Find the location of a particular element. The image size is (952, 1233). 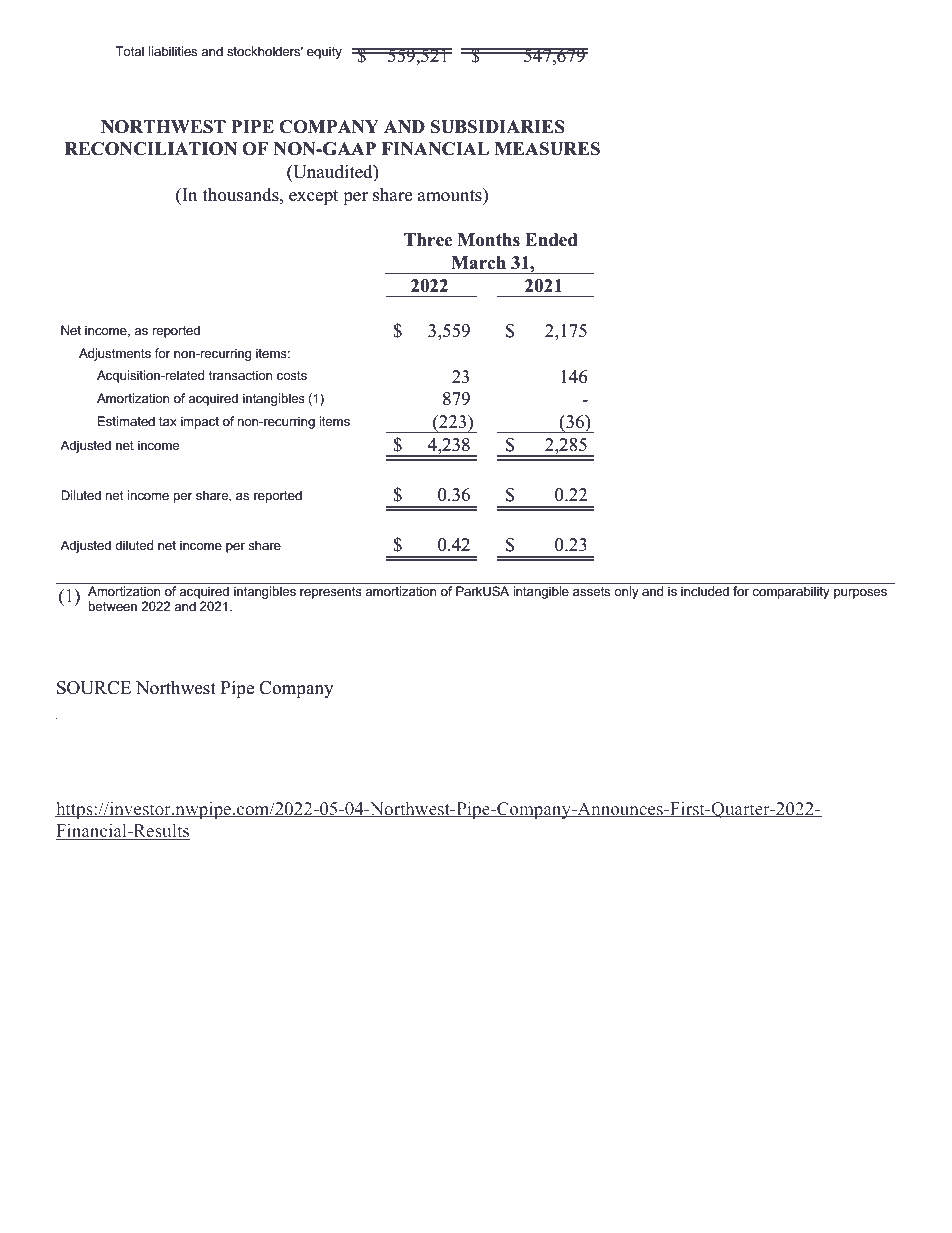

between is located at coordinates (112, 606).
